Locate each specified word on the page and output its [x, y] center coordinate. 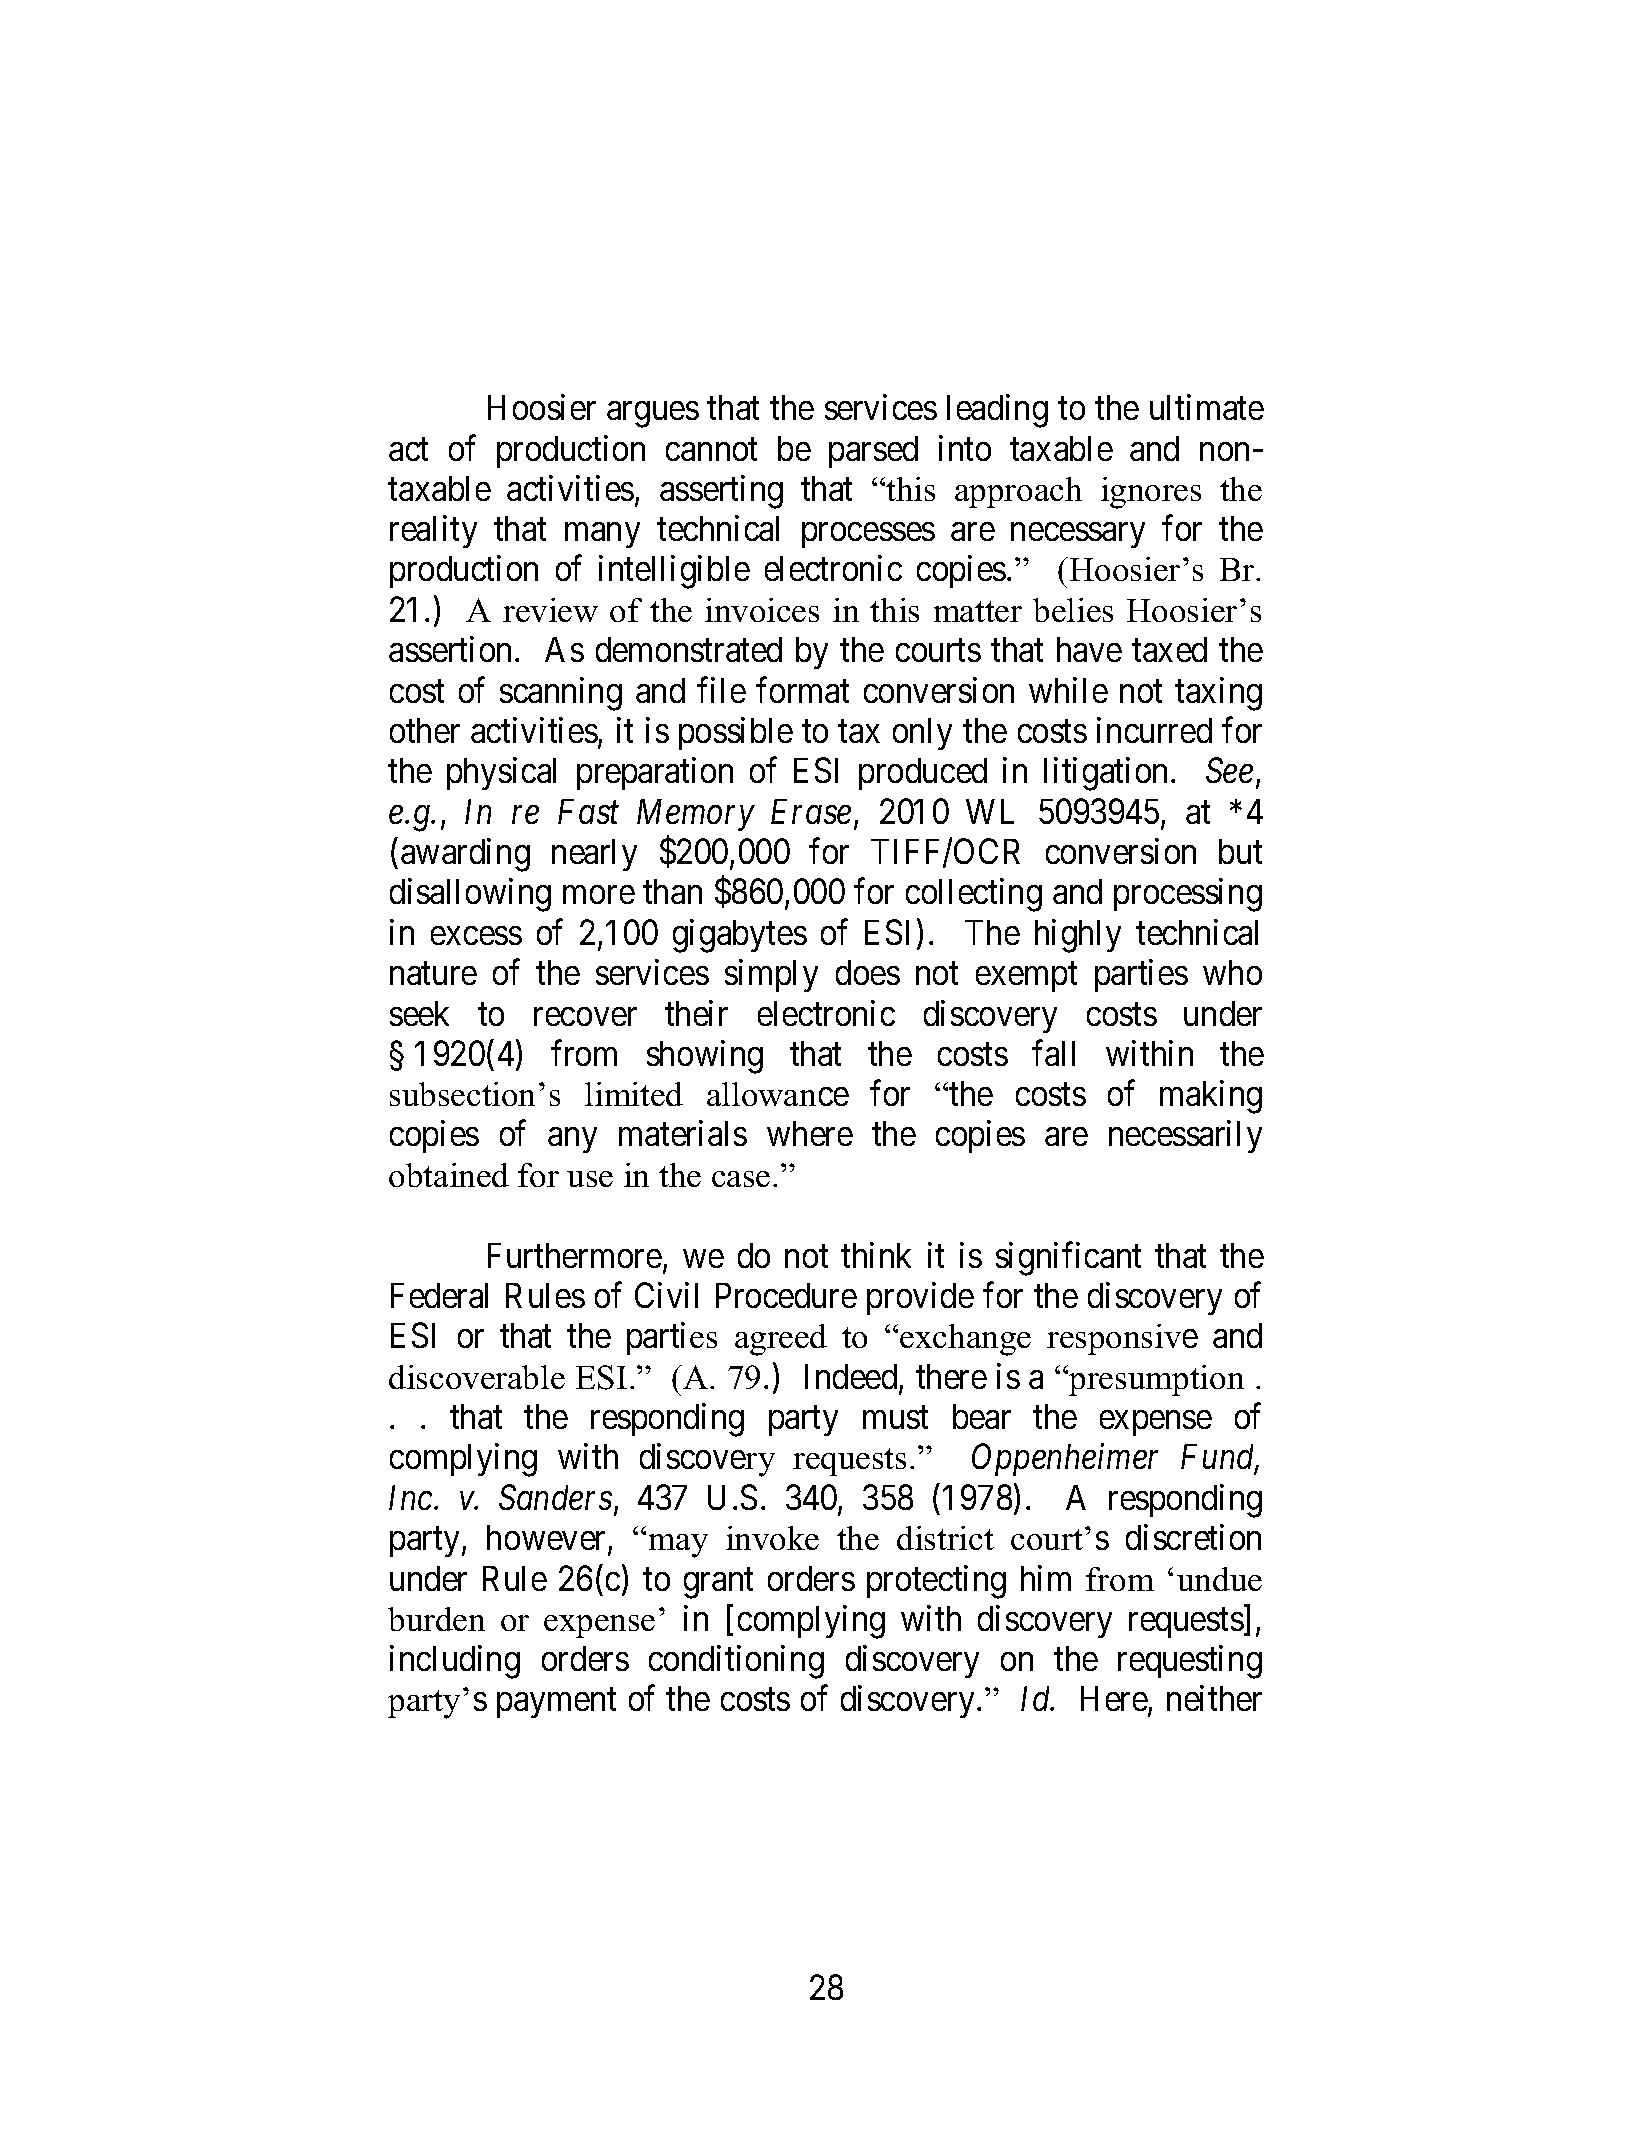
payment [556, 1703]
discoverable [477, 1377]
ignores [1151, 493]
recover [585, 1016]
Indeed [852, 1378]
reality [433, 531]
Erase [811, 811]
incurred [1154, 730]
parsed [873, 452]
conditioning [736, 1662]
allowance [778, 1094]
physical [501, 773]
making [1211, 1097]
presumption [1155, 1380]
